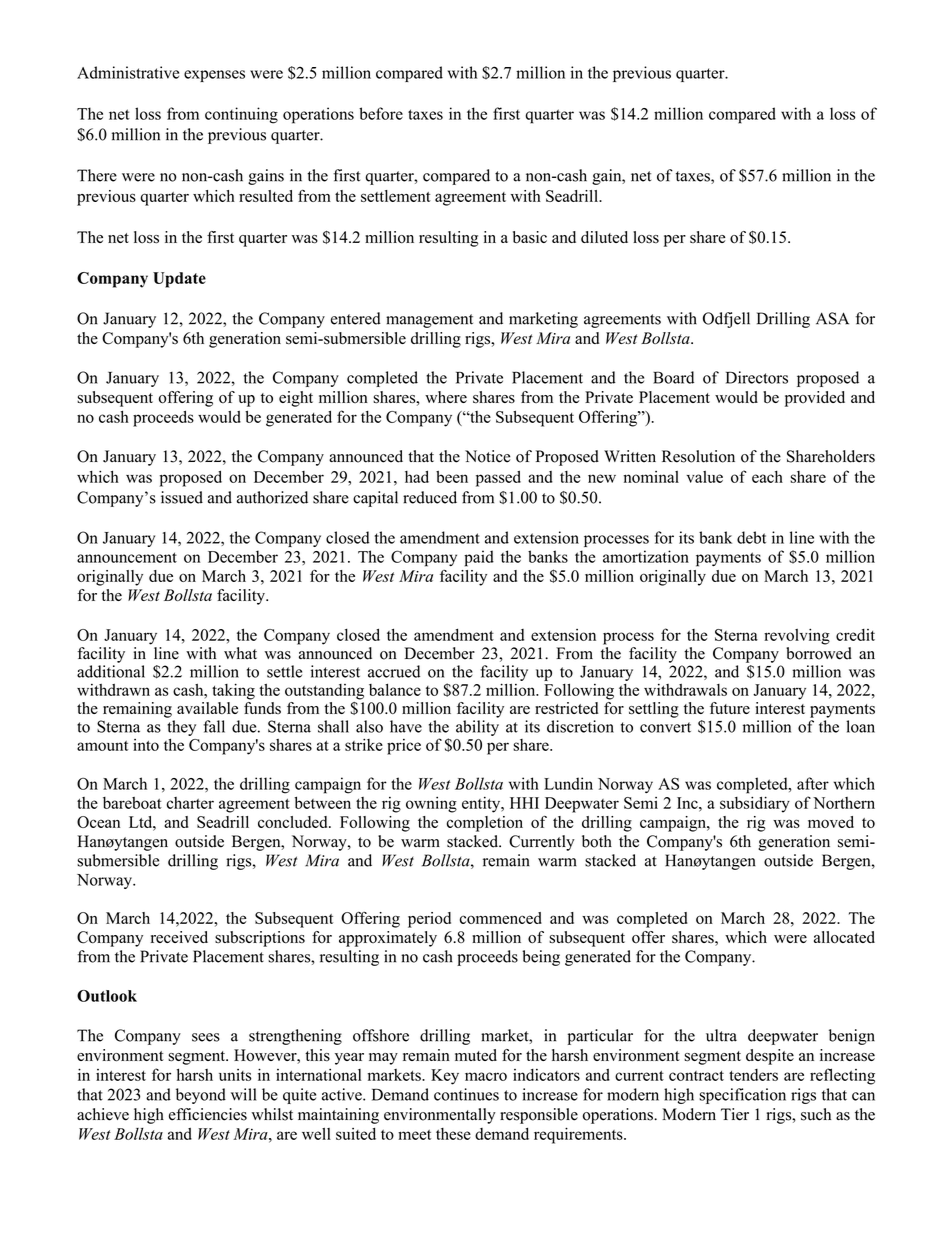  Describe the element at coordinates (214, 76) in the document. I see `expenses` at that location.
